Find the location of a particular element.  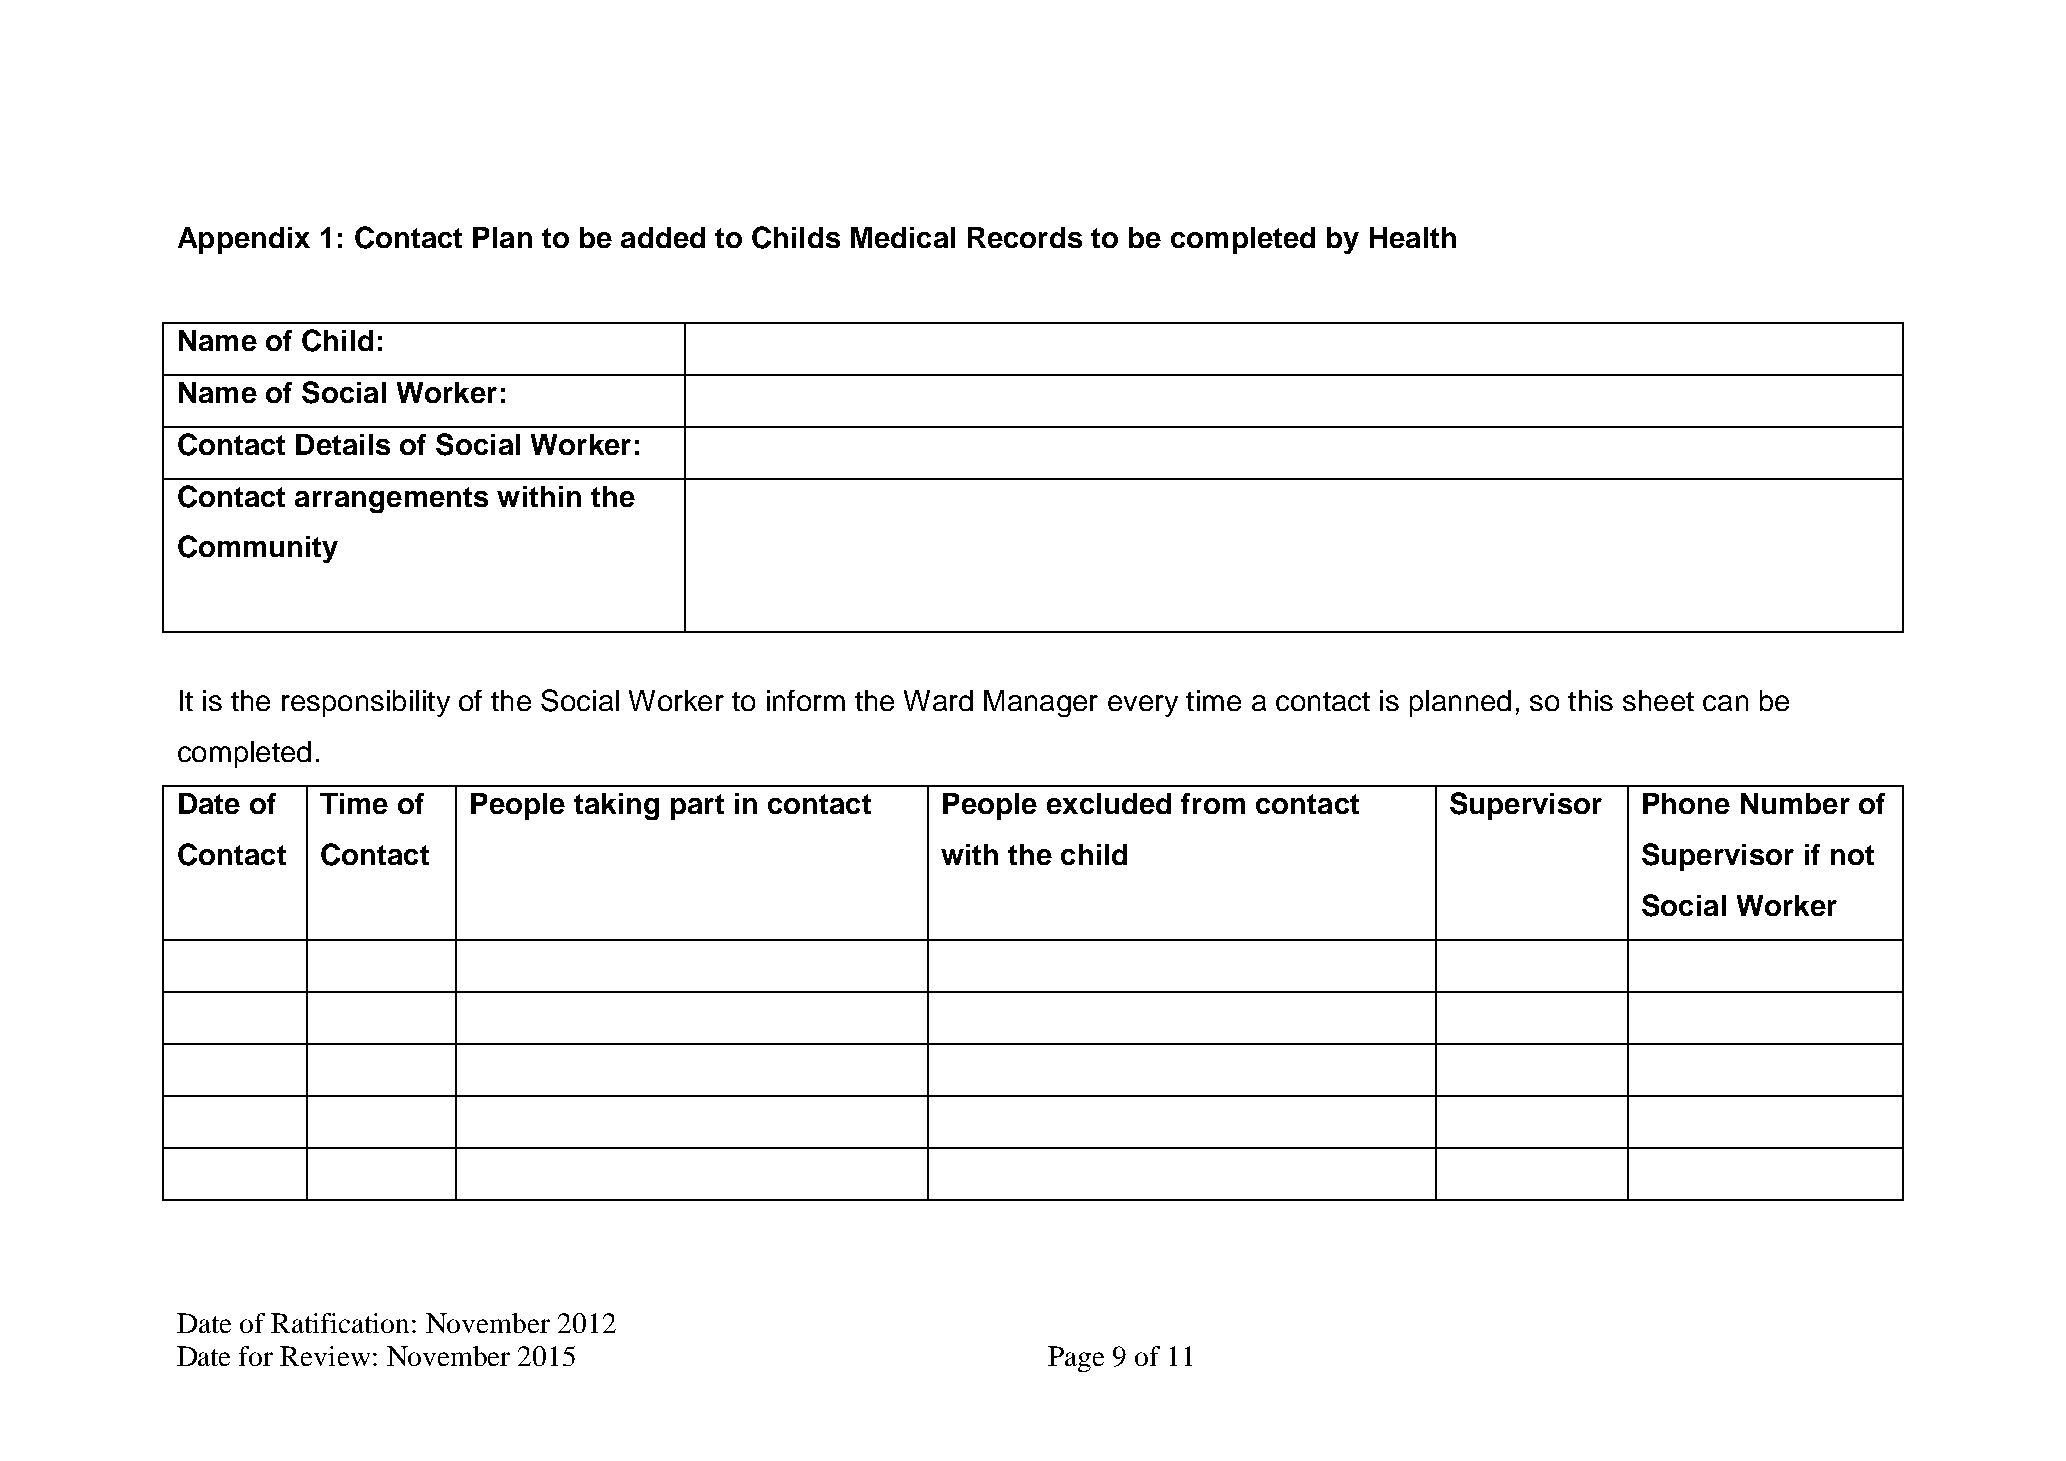

taking is located at coordinates (616, 806).
